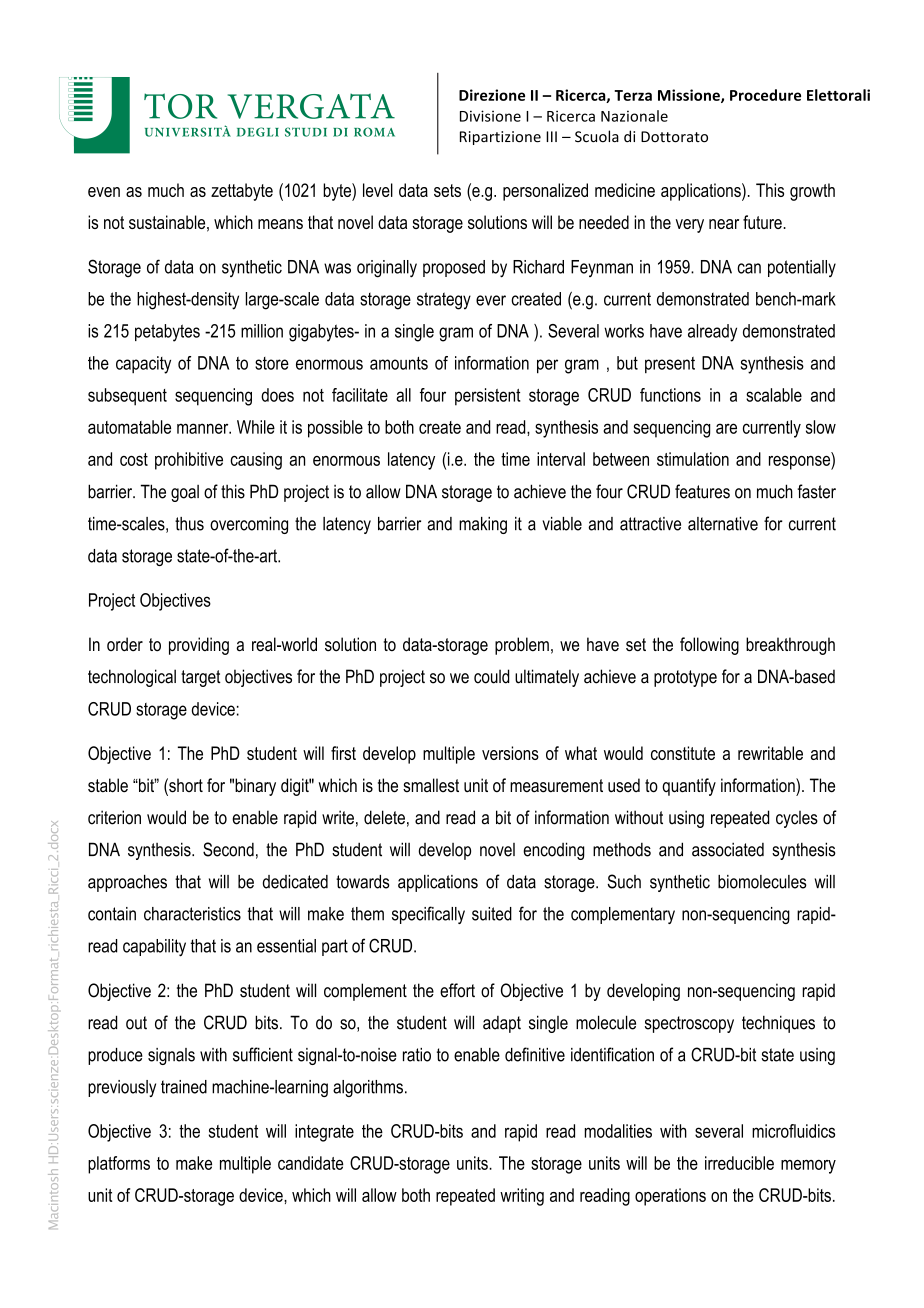 The width and height of the screenshot is (924, 1308). Describe the element at coordinates (104, 192) in the screenshot. I see `even` at that location.
